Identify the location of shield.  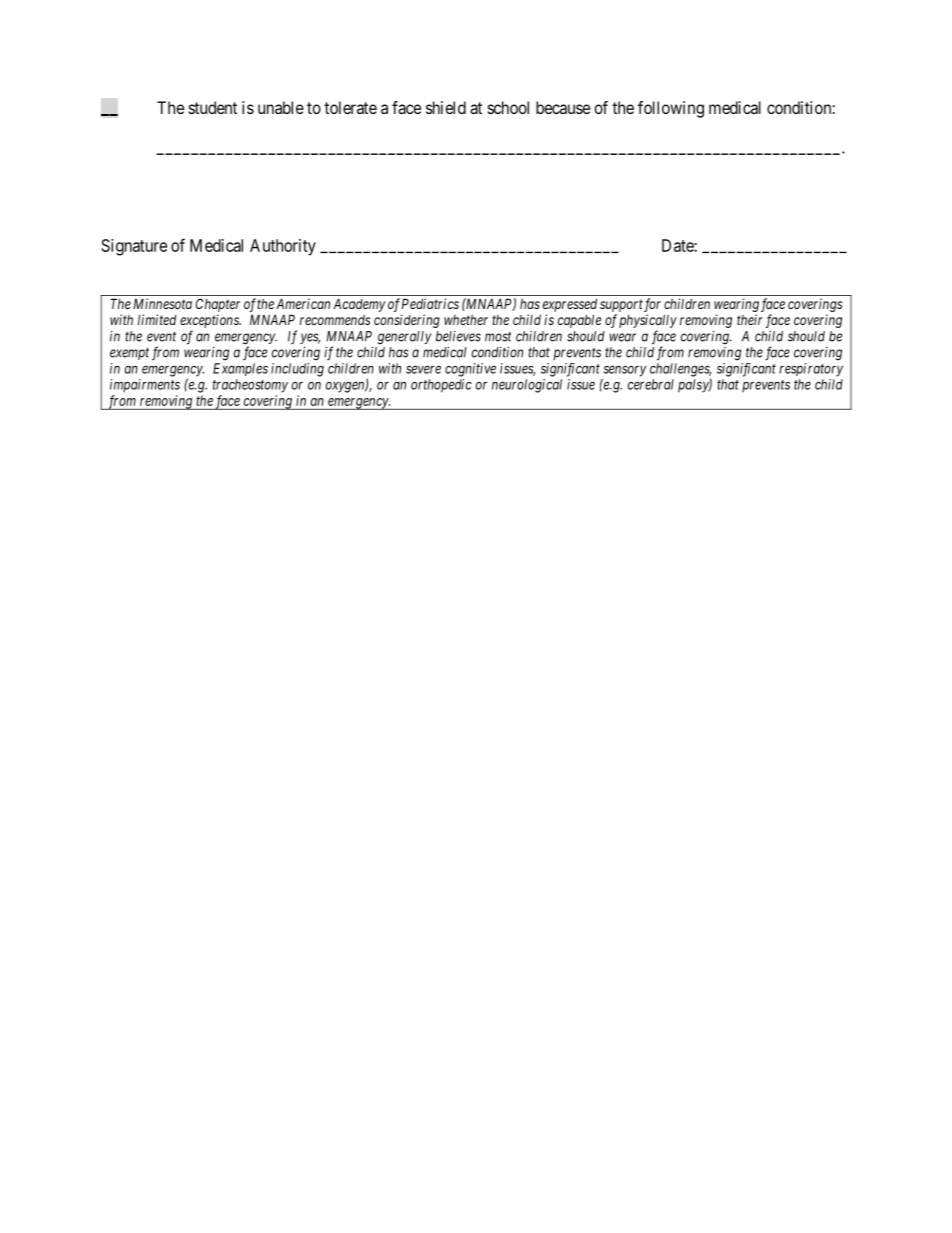
(446, 107).
